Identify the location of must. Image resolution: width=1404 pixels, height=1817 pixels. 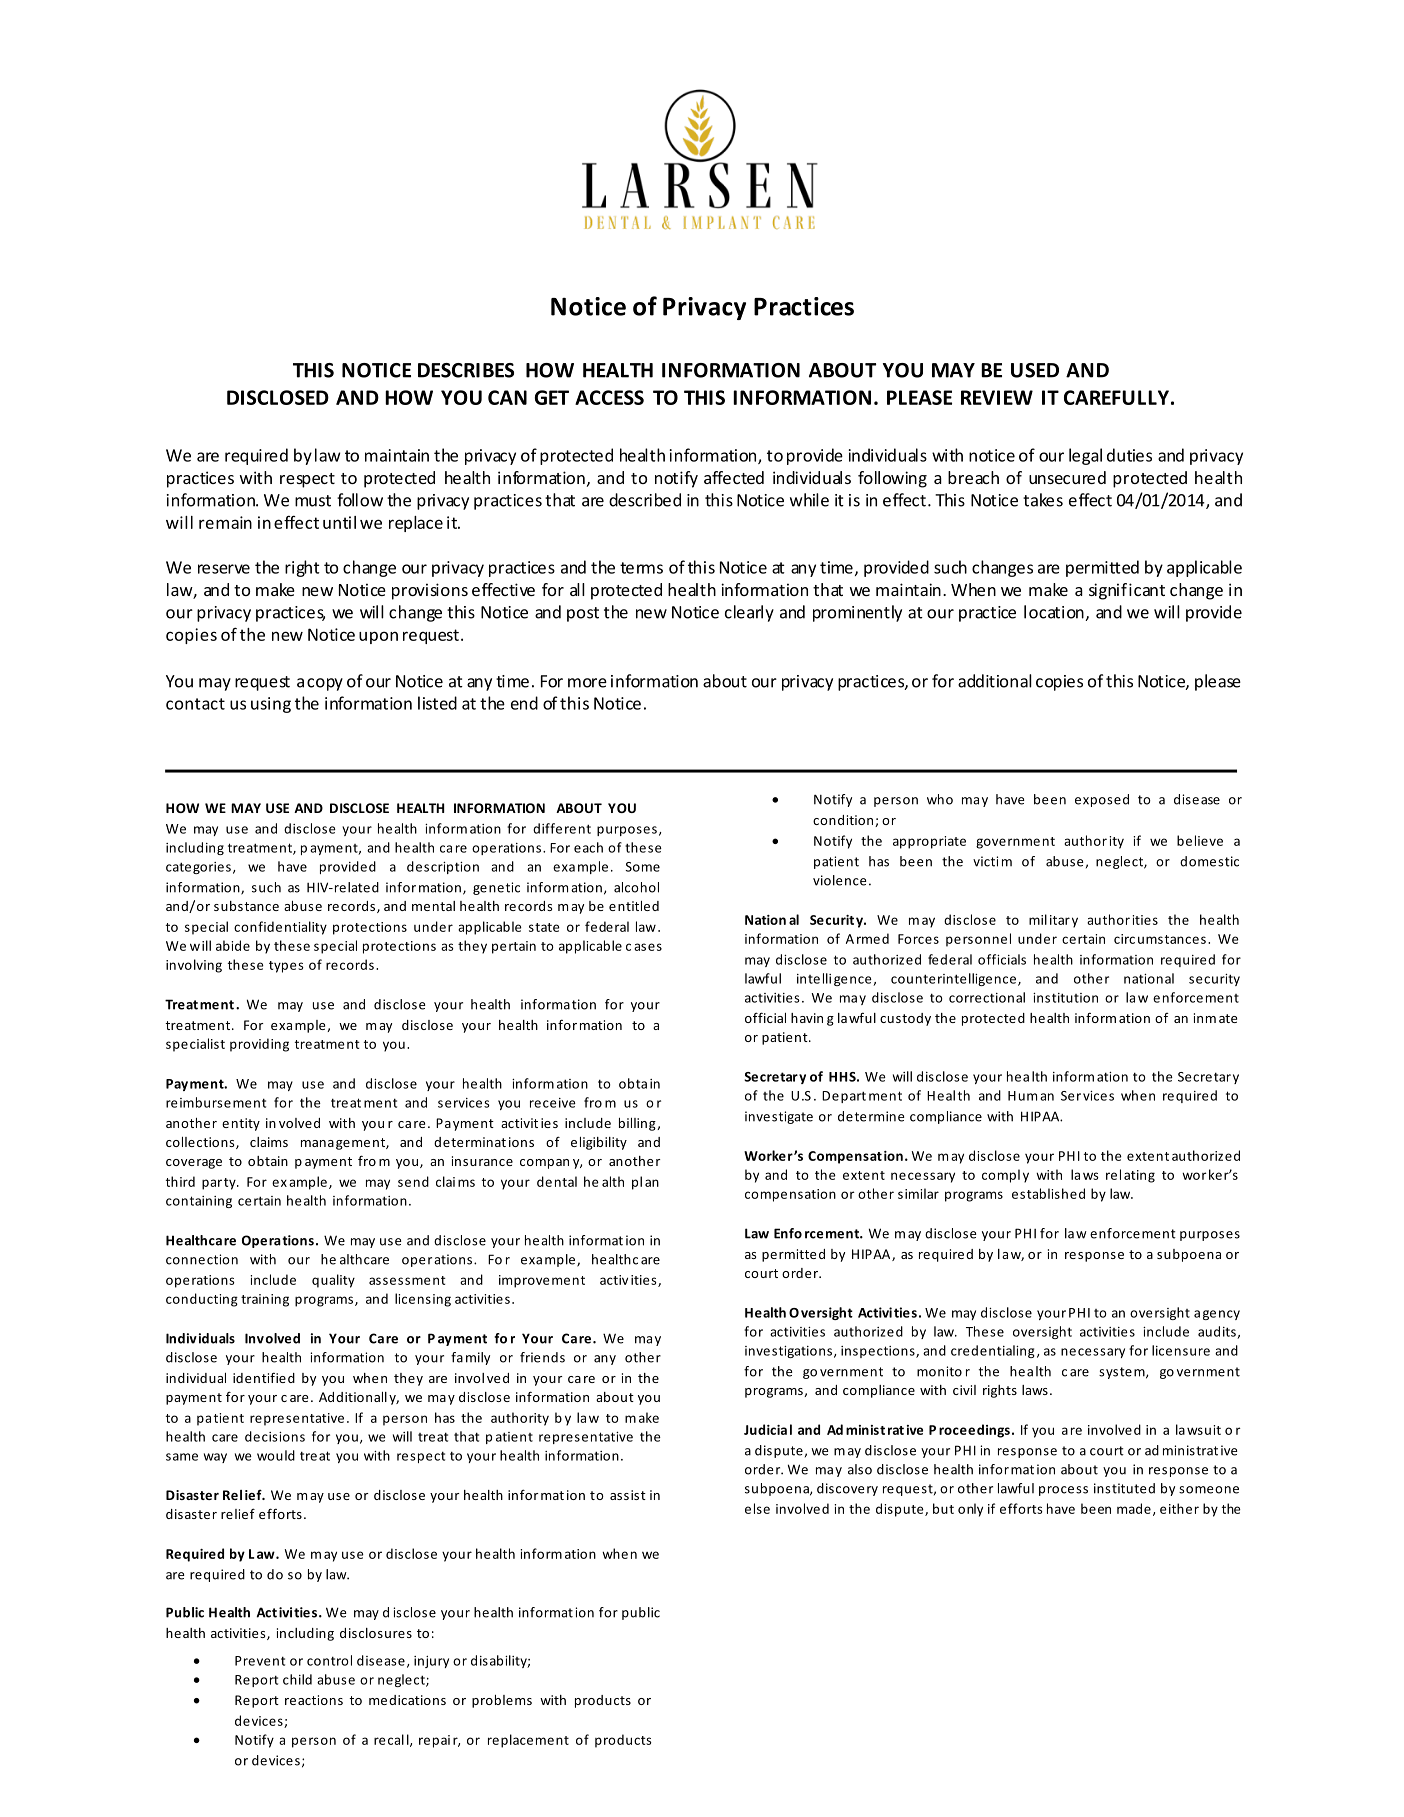
(313, 501).
